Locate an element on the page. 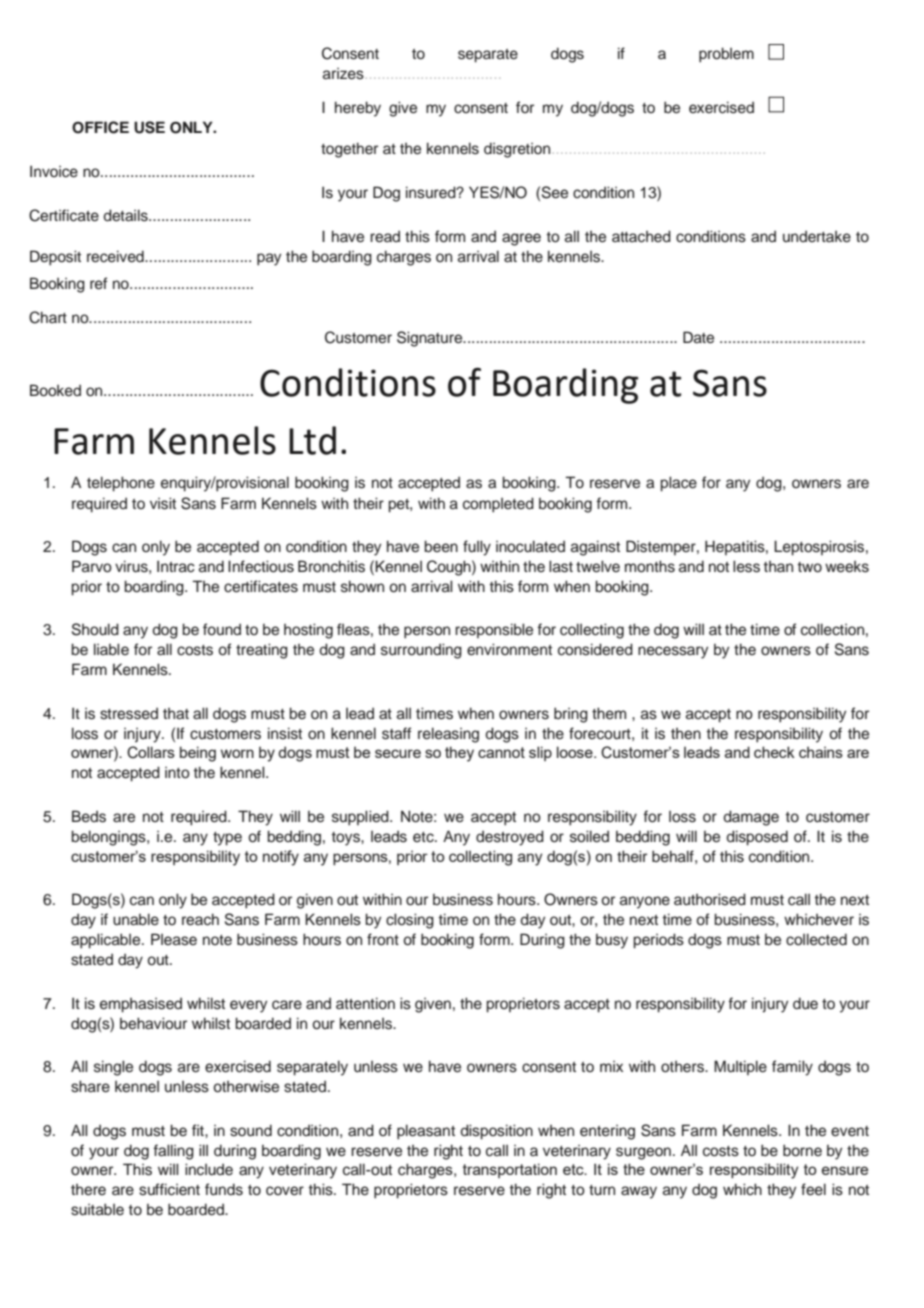 The image size is (924, 1308). USE is located at coordinates (149, 127).
